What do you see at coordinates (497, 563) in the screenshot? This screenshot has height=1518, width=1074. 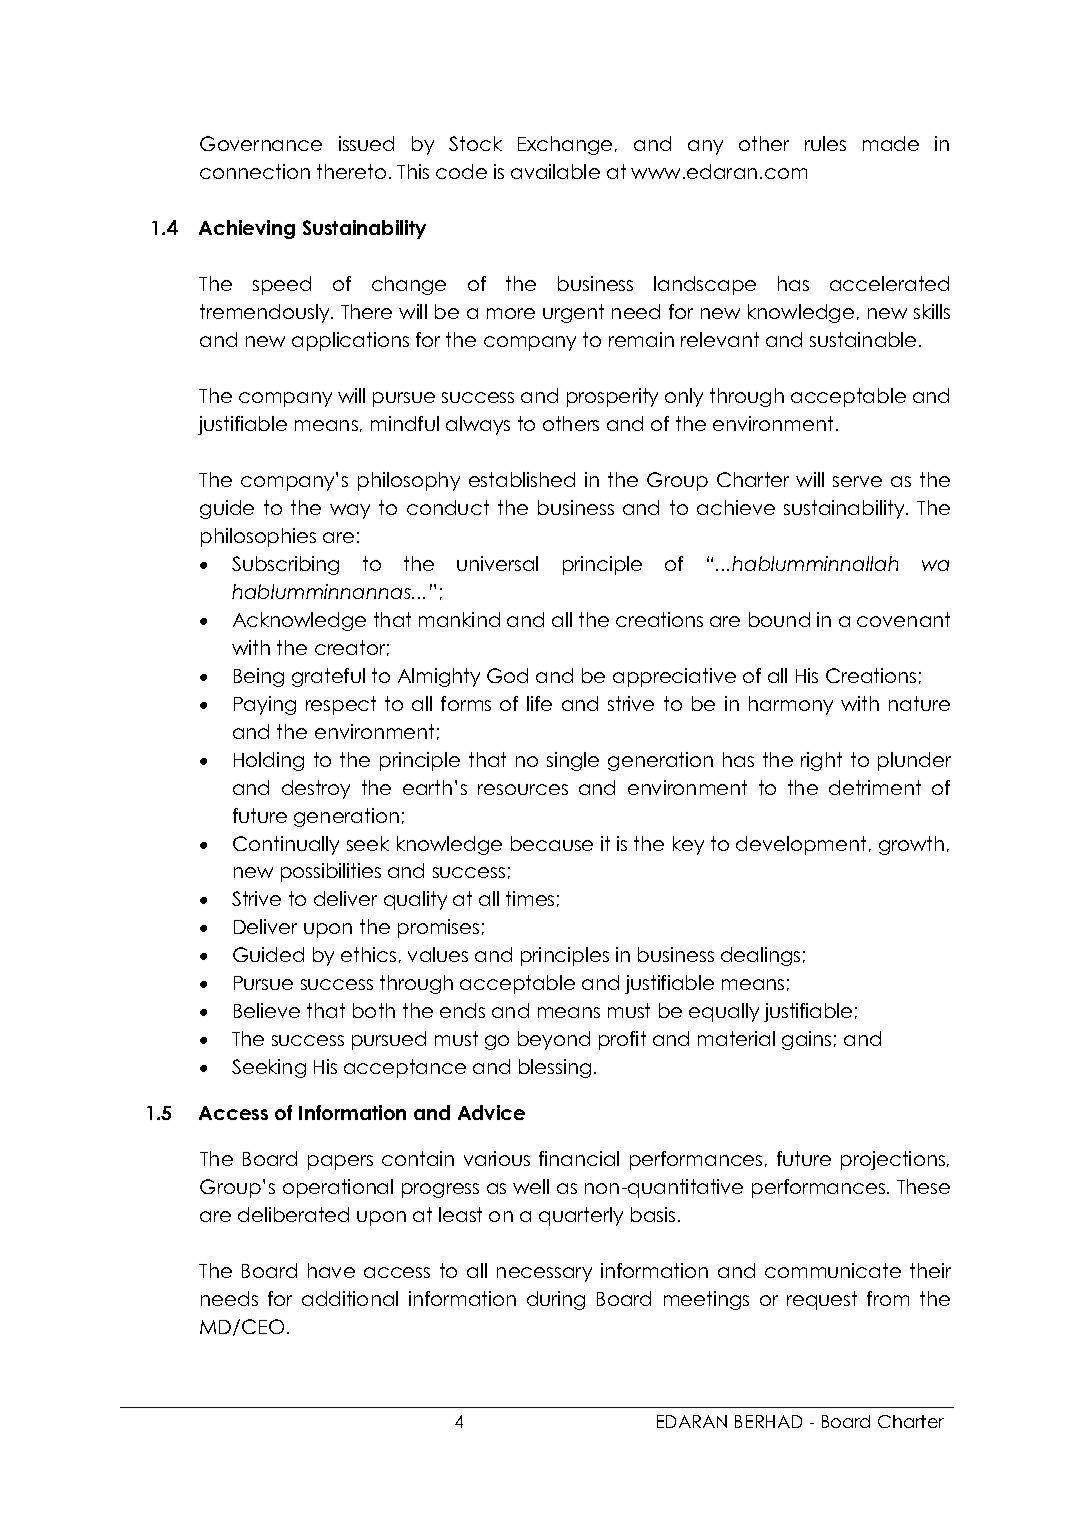 I see `universal` at bounding box center [497, 563].
